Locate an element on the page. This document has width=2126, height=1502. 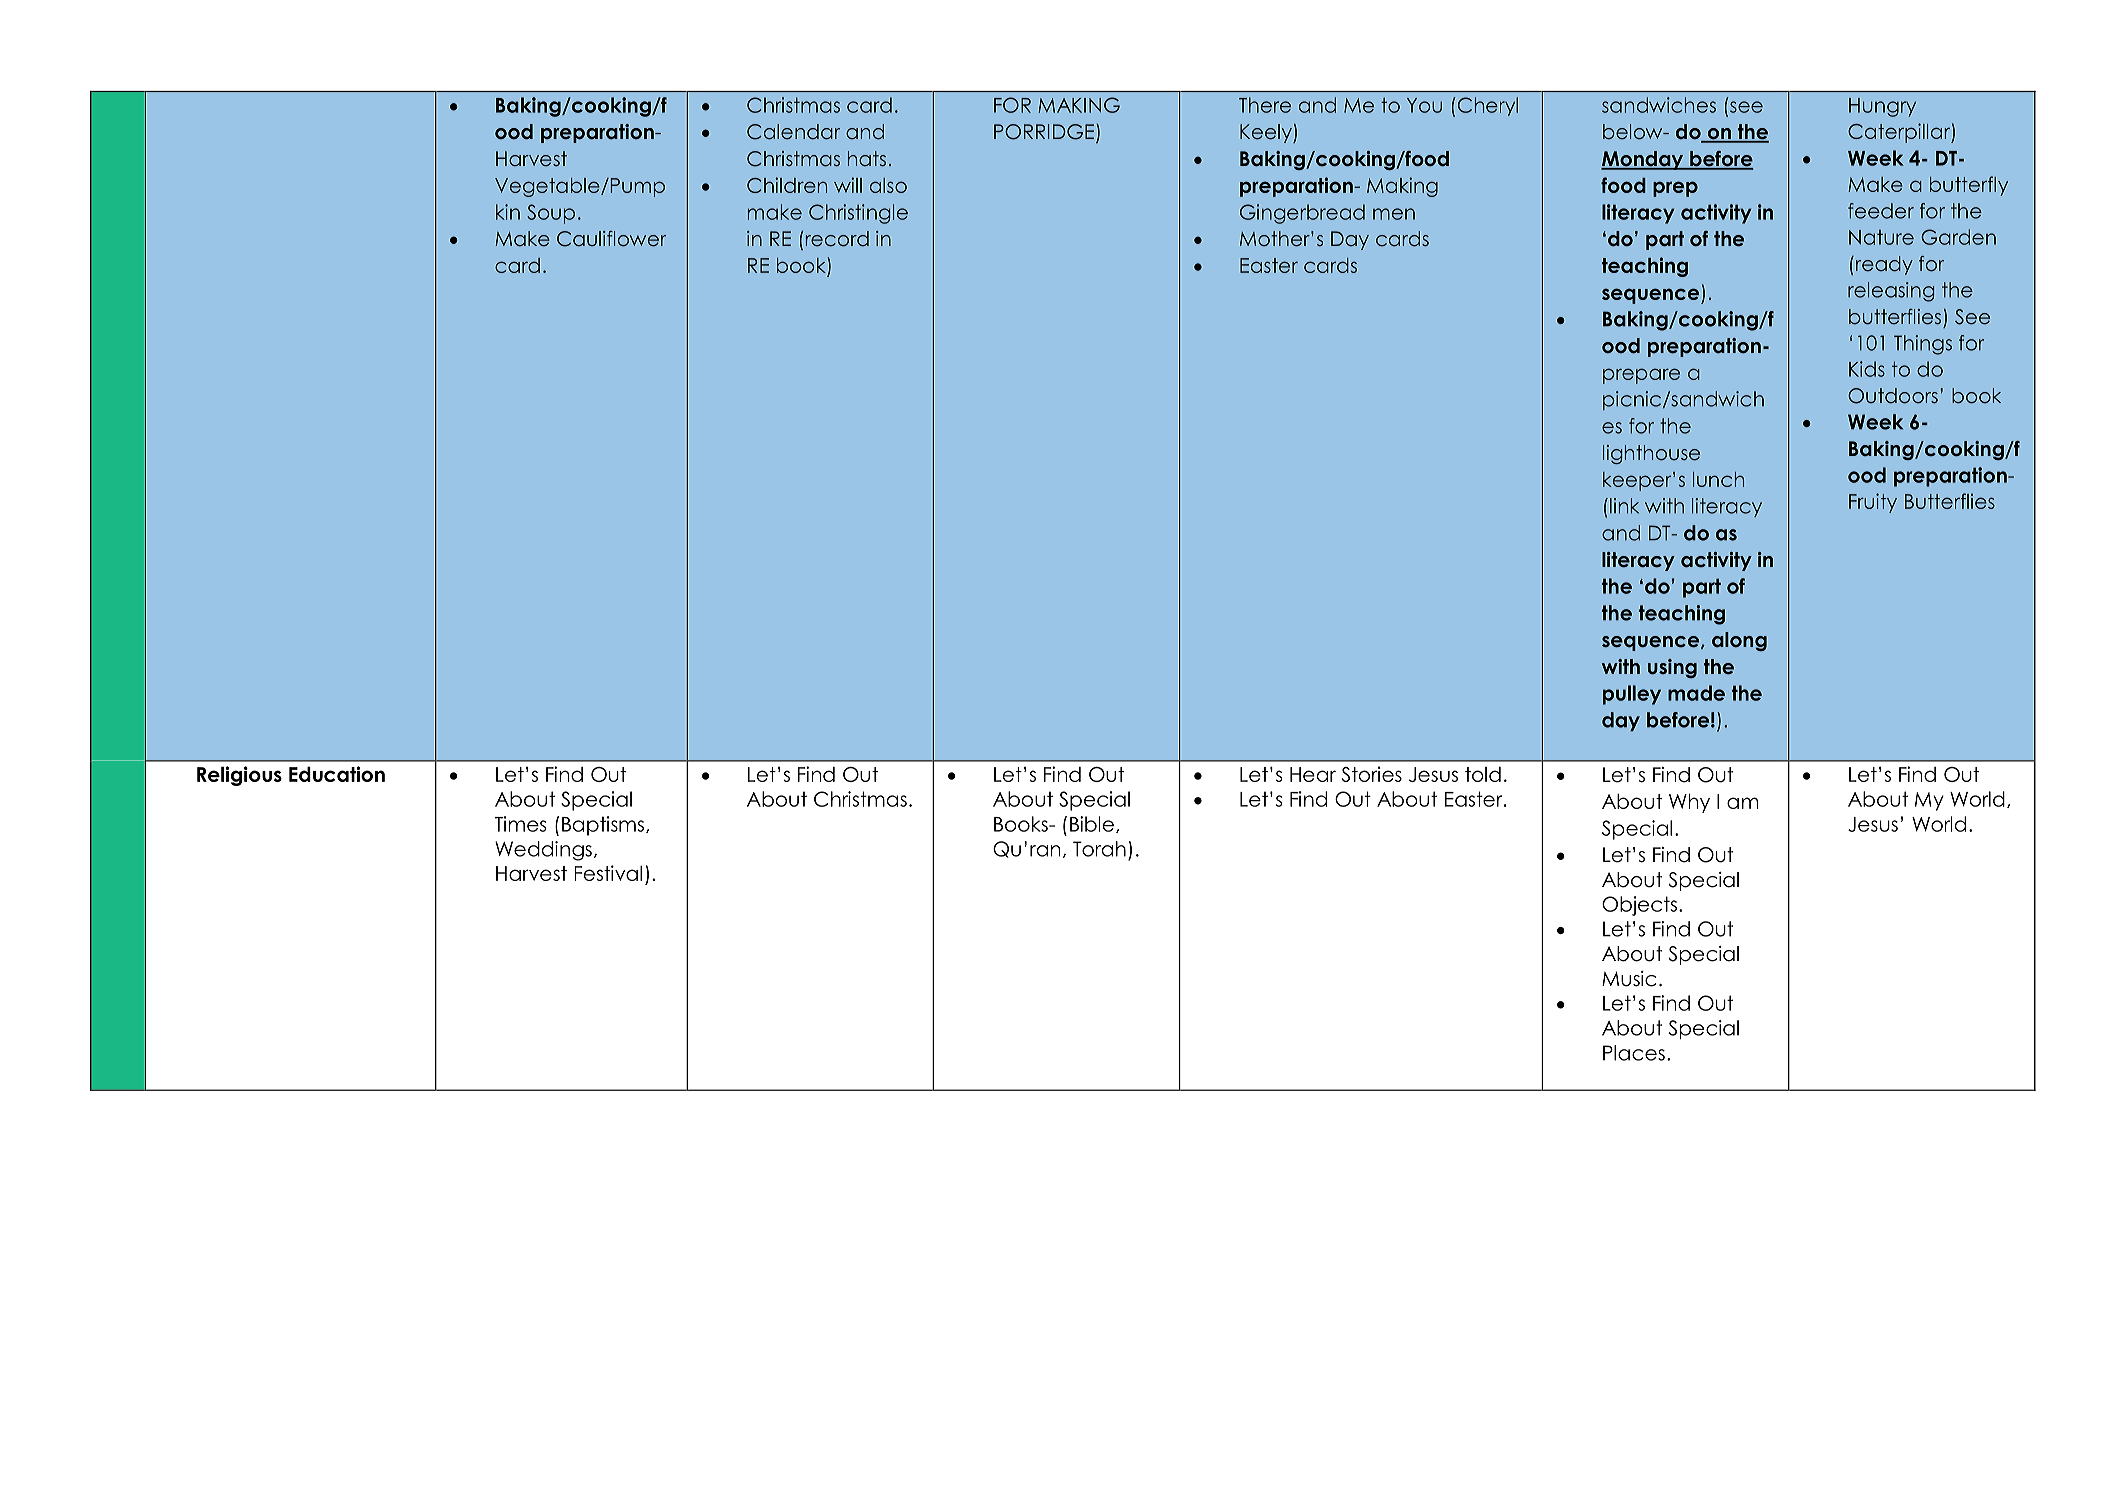
along is located at coordinates (1739, 641).
